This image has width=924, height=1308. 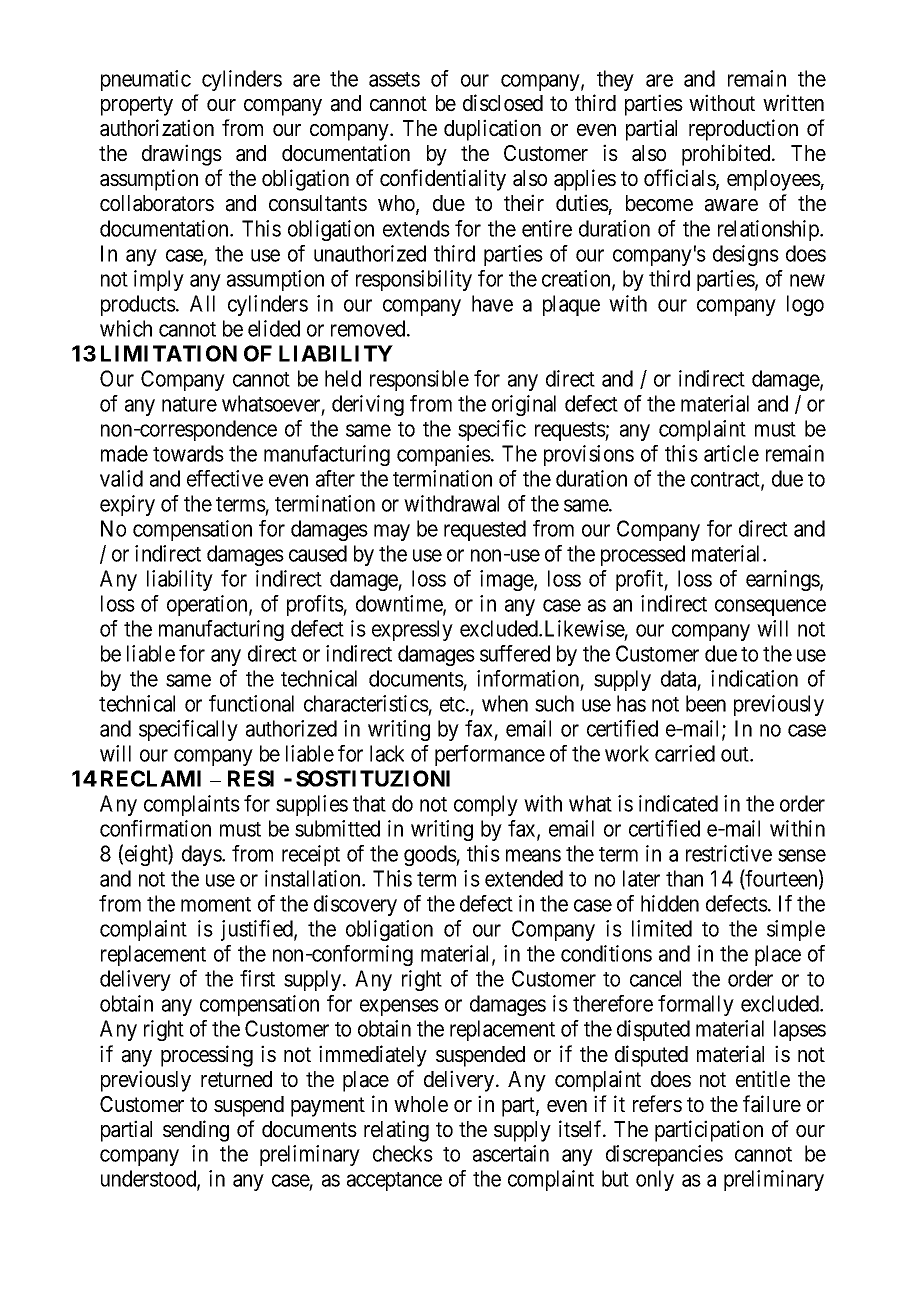 I want to click on confirmation, so click(x=155, y=828).
